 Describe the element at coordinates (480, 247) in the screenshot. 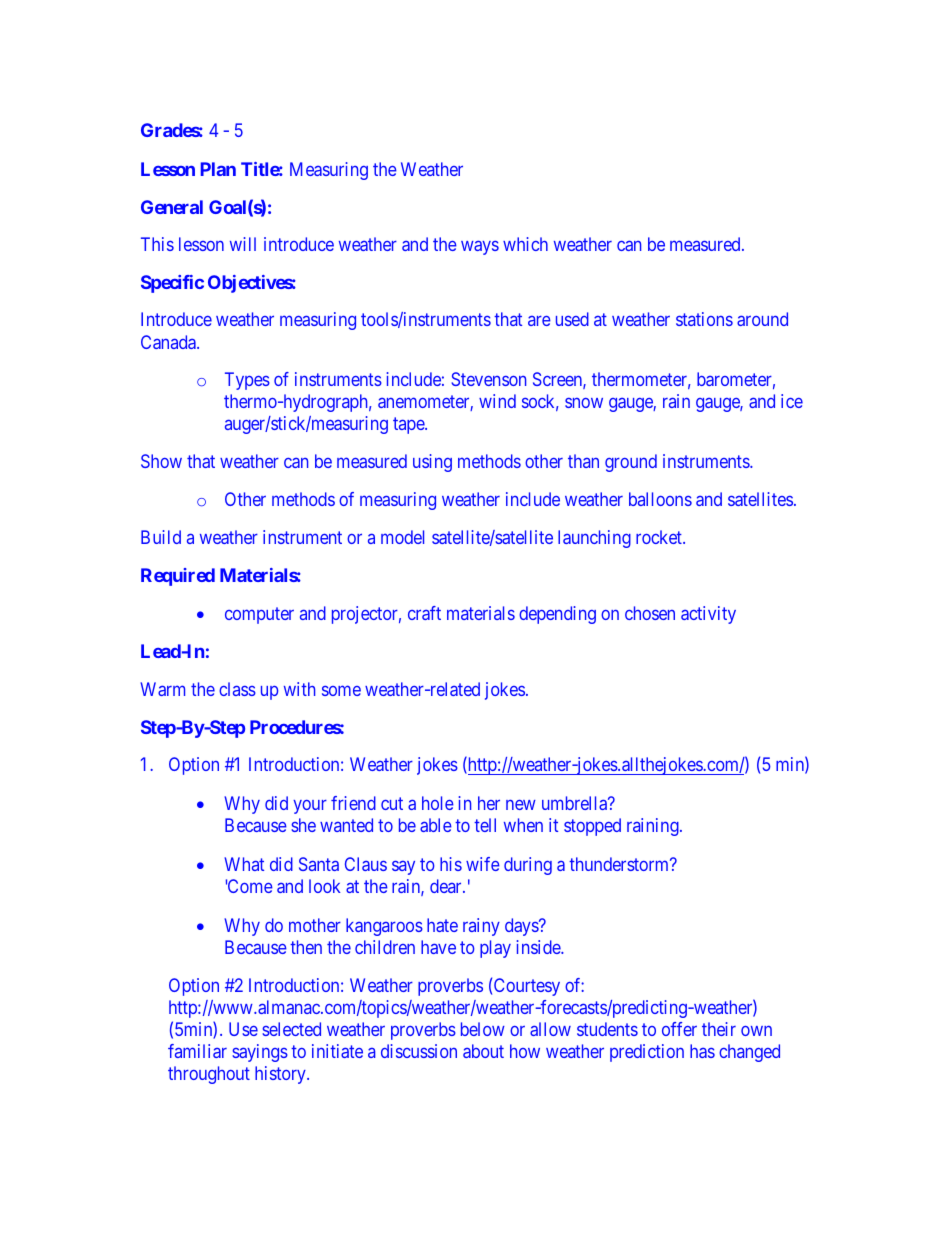

I see `ways` at that location.
